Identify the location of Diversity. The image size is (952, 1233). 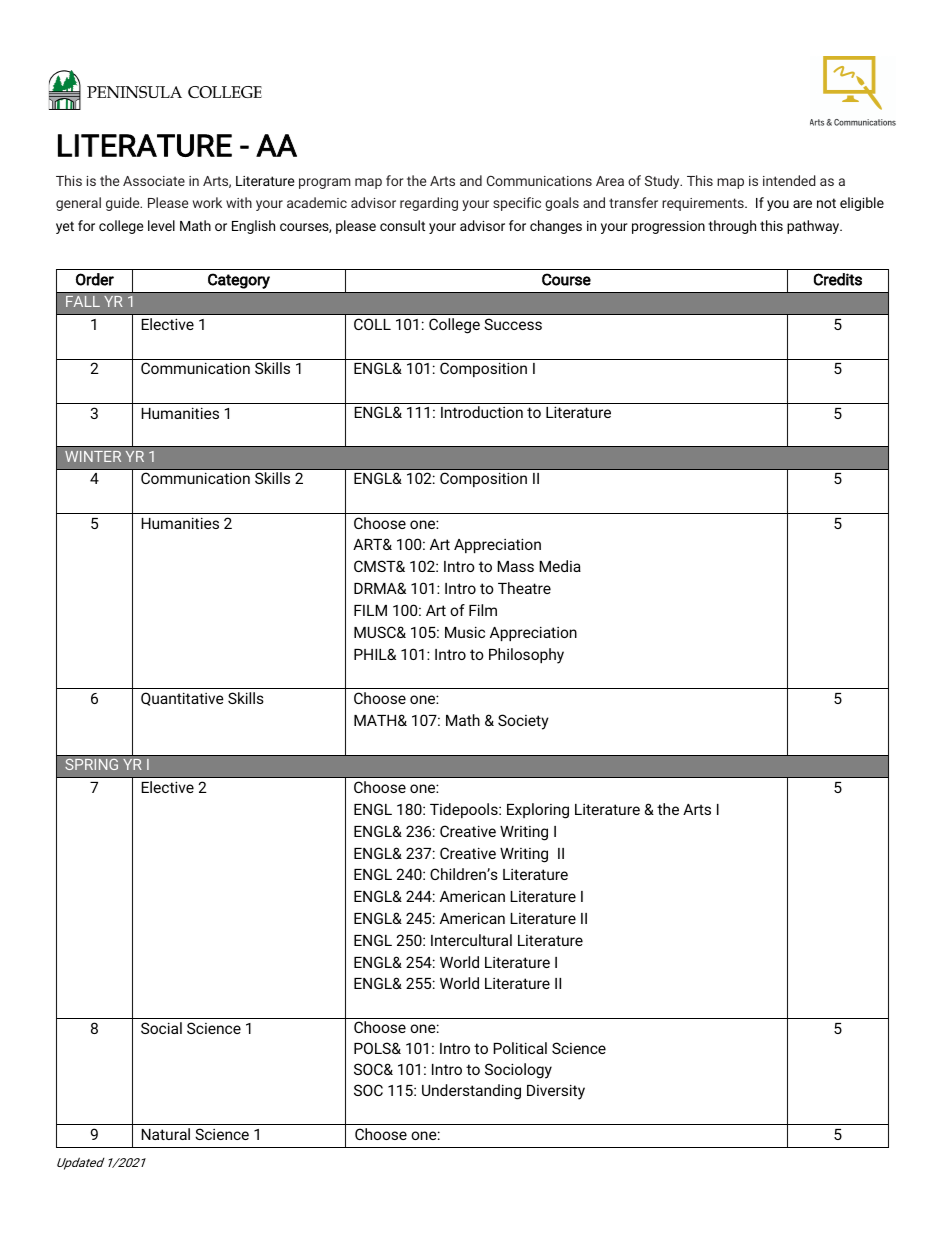
(556, 1092).
